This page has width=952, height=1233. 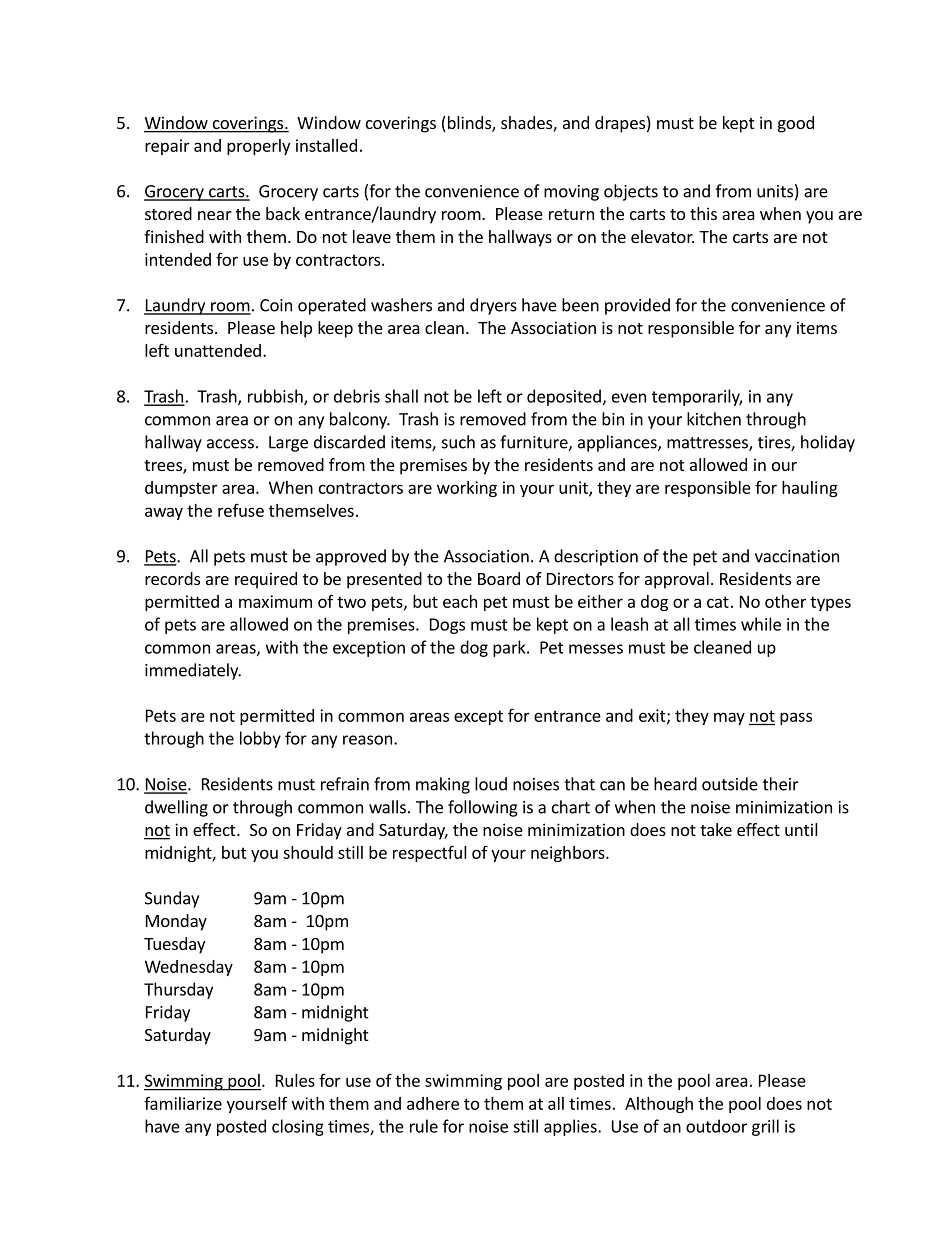 I want to click on kitchen, so click(x=714, y=419).
